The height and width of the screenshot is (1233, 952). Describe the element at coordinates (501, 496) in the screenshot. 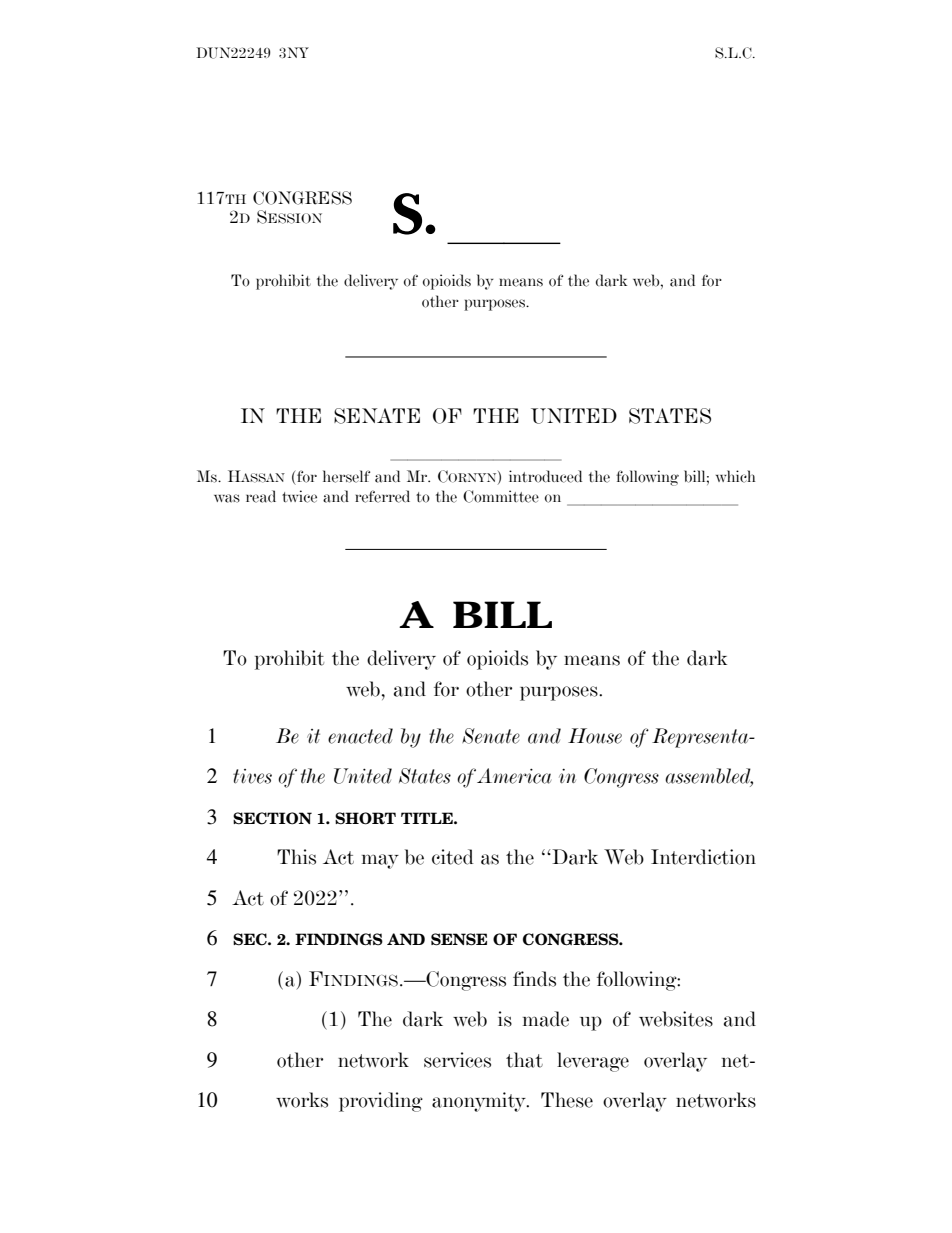

I see `Committee` at that location.
